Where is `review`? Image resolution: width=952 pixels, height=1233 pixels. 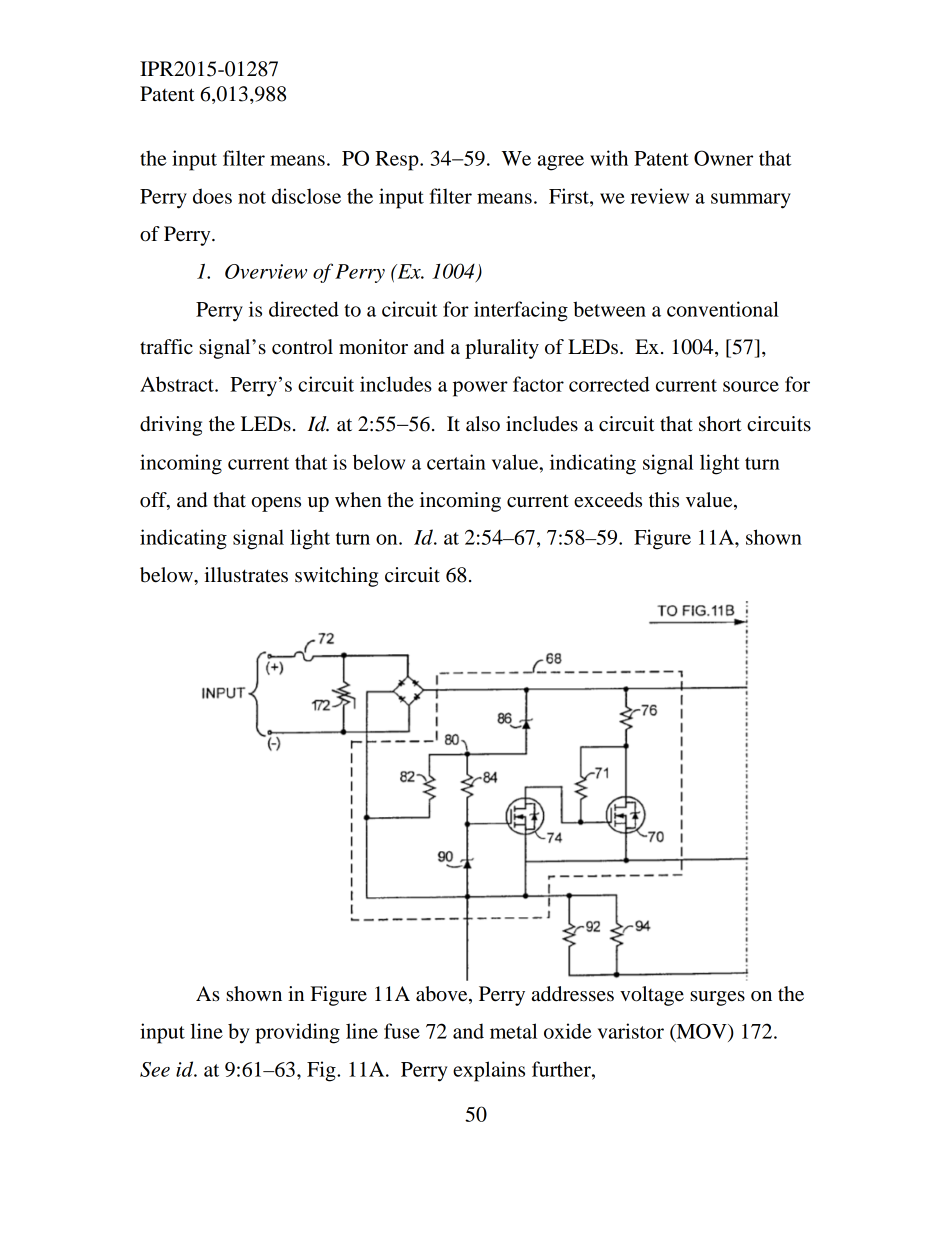
review is located at coordinates (660, 196).
